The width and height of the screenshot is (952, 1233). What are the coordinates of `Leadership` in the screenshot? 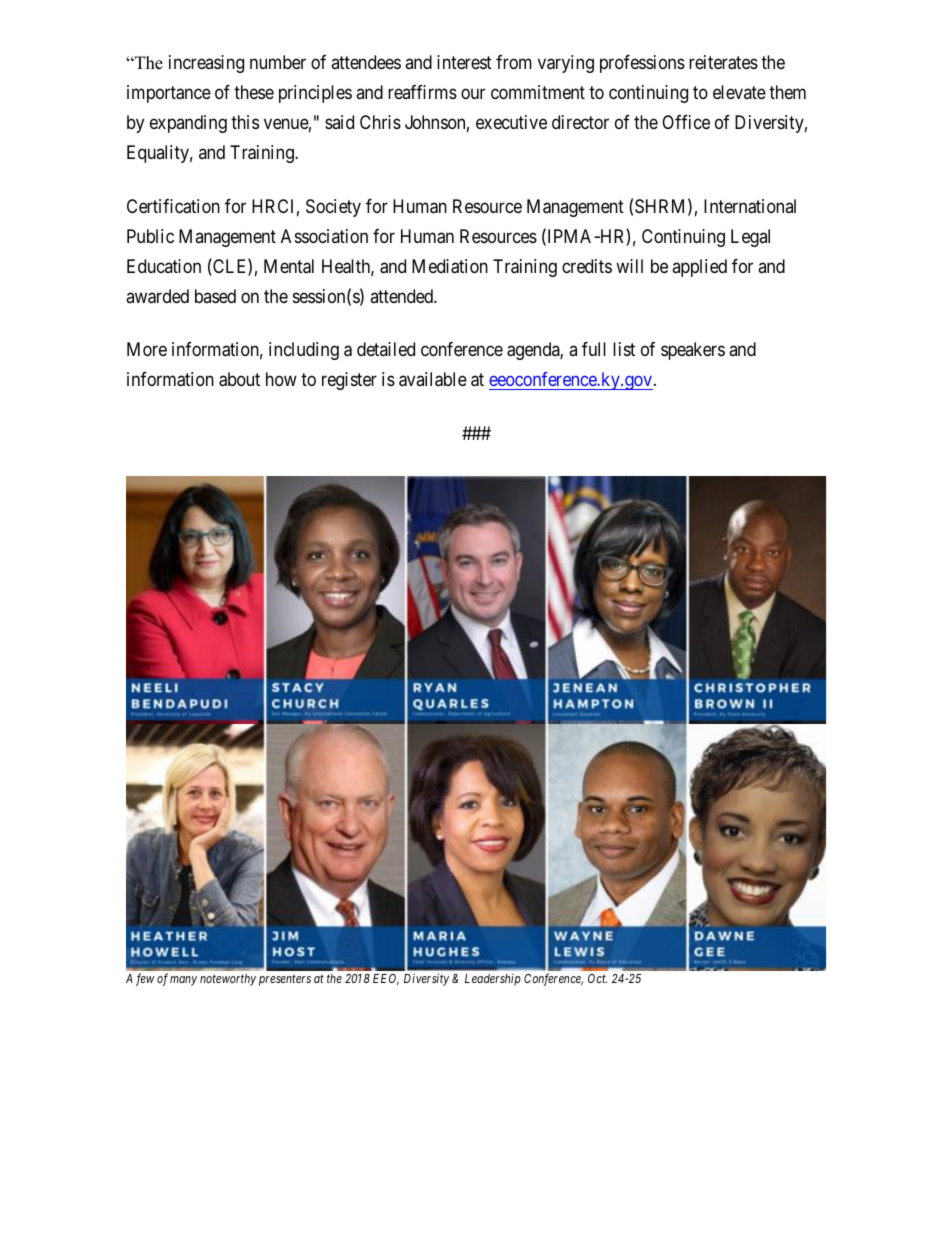 It's located at (493, 980).
